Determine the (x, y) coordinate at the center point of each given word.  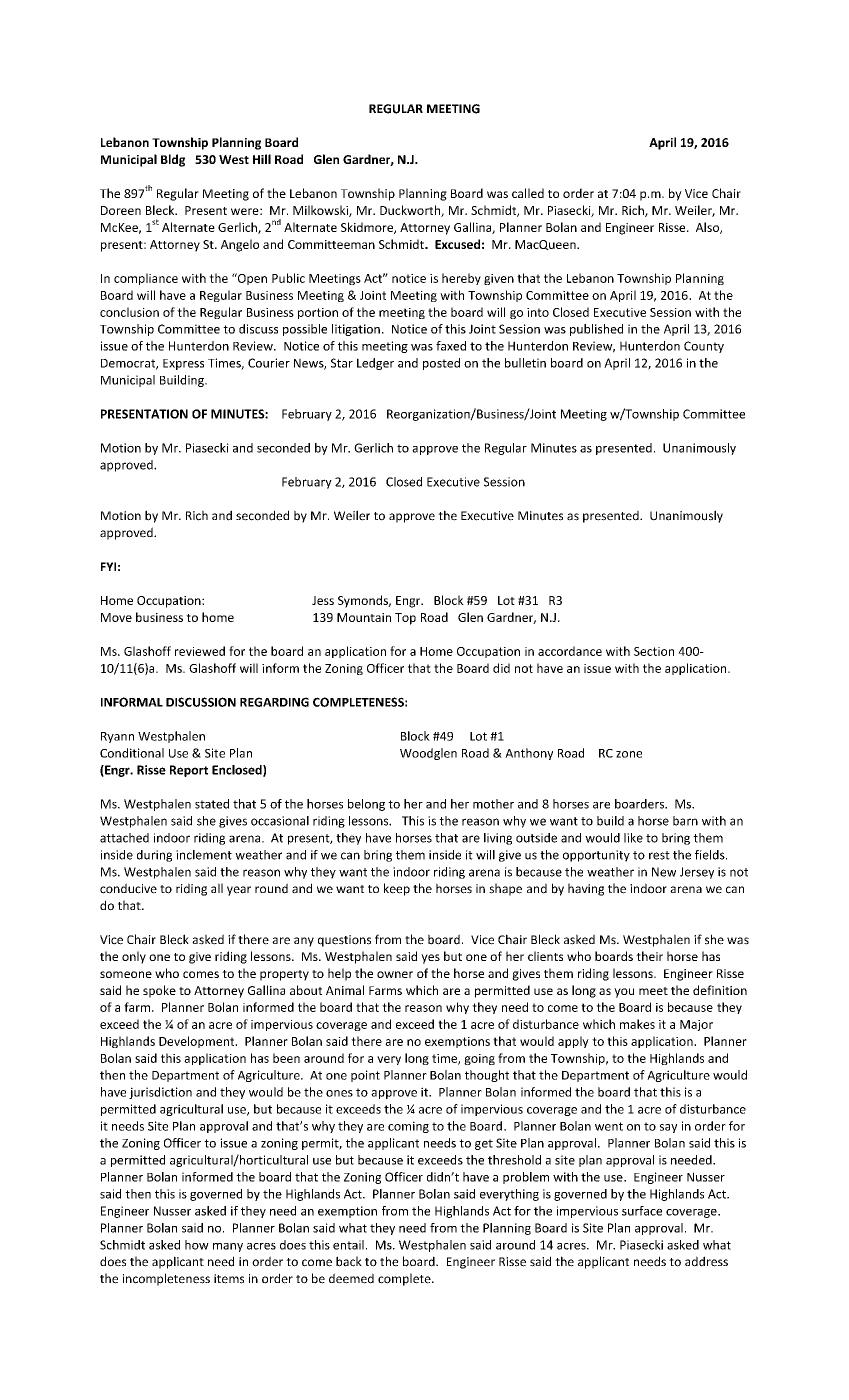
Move (116, 617)
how (197, 1245)
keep (397, 889)
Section (654, 651)
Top (405, 619)
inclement (204, 855)
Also (708, 228)
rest (659, 855)
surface (642, 1211)
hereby (461, 279)
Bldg (173, 160)
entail (348, 1245)
